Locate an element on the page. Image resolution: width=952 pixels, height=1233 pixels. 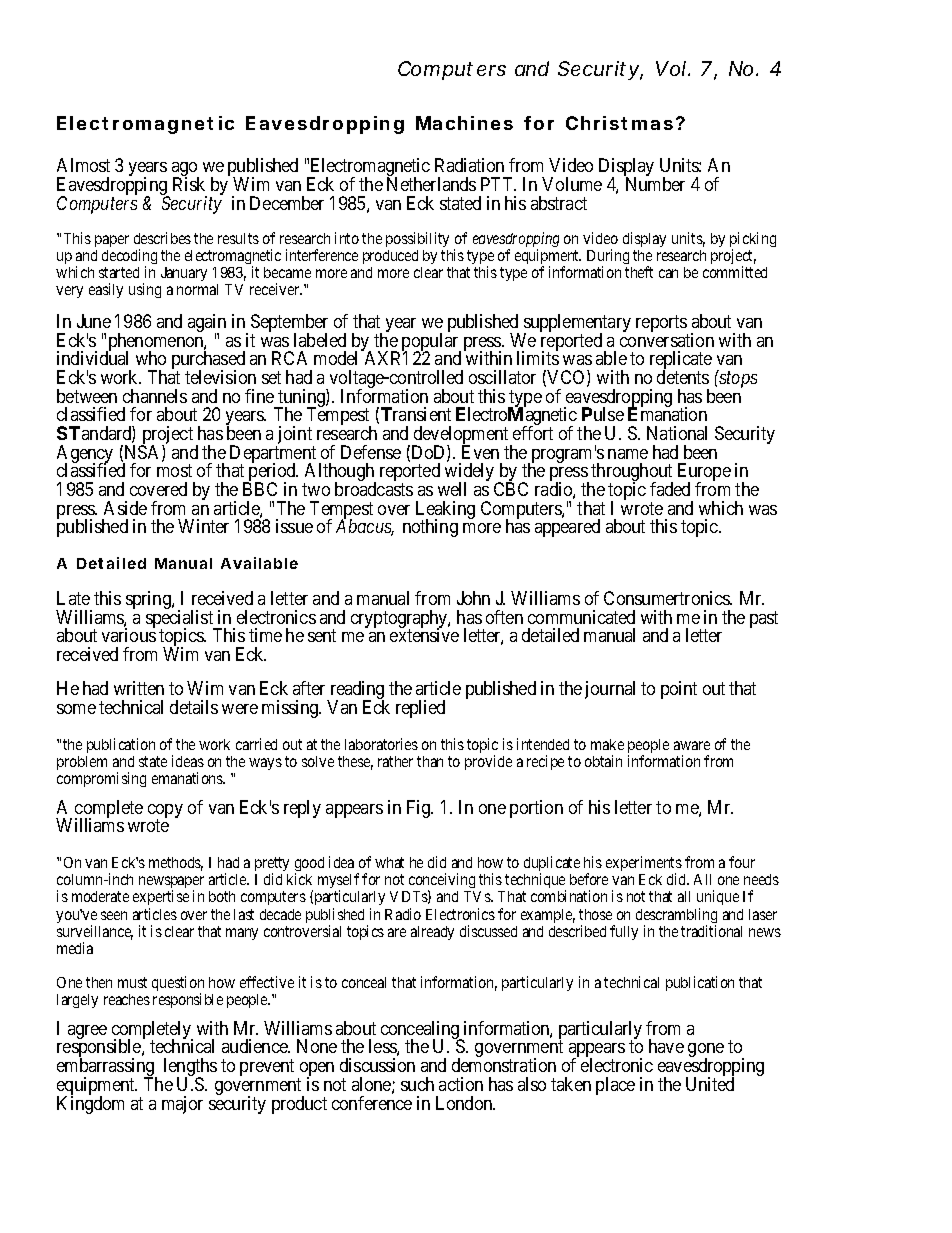
popular is located at coordinates (431, 343).
